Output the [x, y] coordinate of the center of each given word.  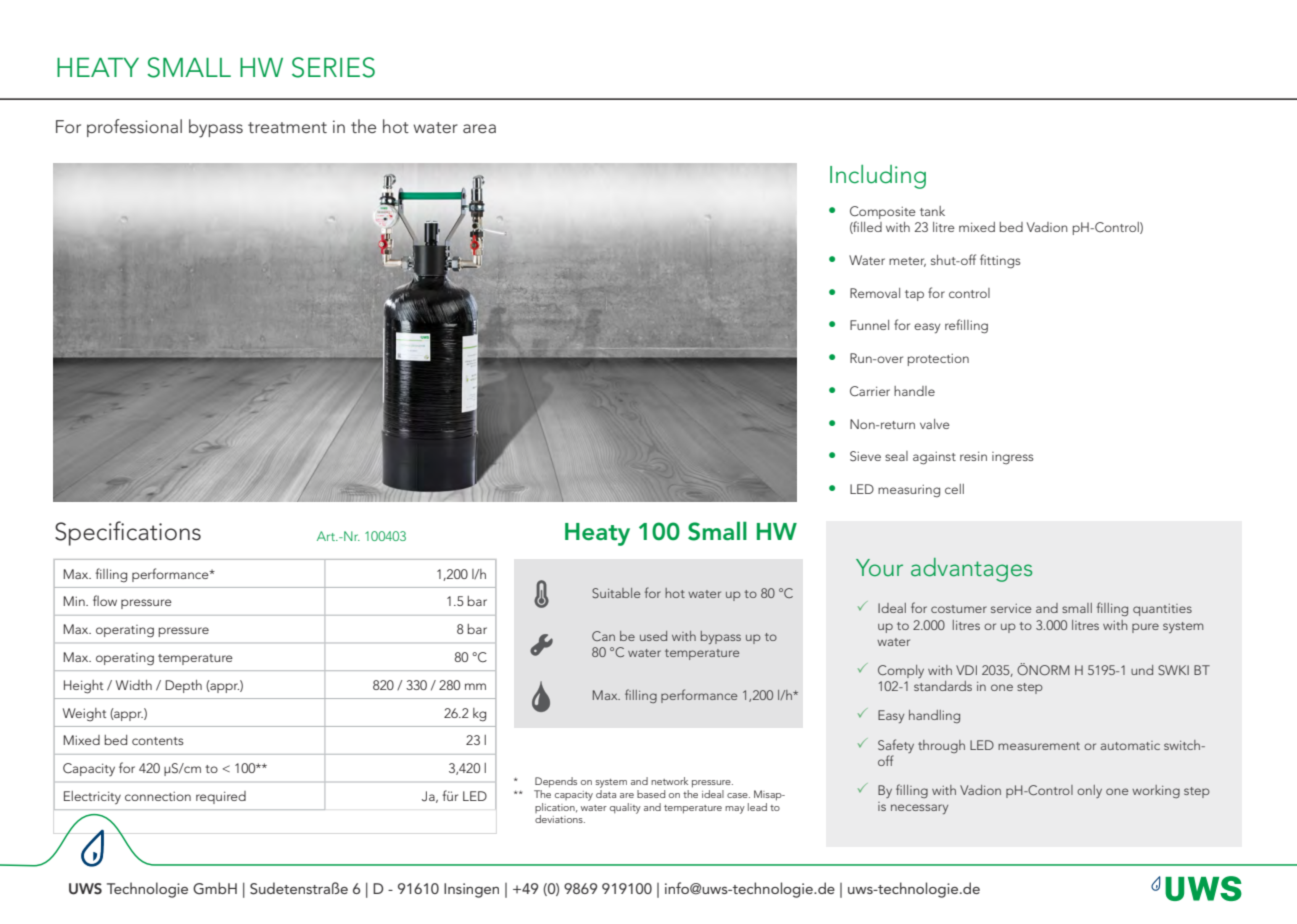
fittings [1000, 261]
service [1011, 608]
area [479, 128]
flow [105, 600]
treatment [287, 127]
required [221, 797]
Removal [875, 293]
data [606, 794]
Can [603, 636]
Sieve [865, 456]
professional [134, 128]
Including [878, 177]
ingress [1013, 458]
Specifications [128, 533]
